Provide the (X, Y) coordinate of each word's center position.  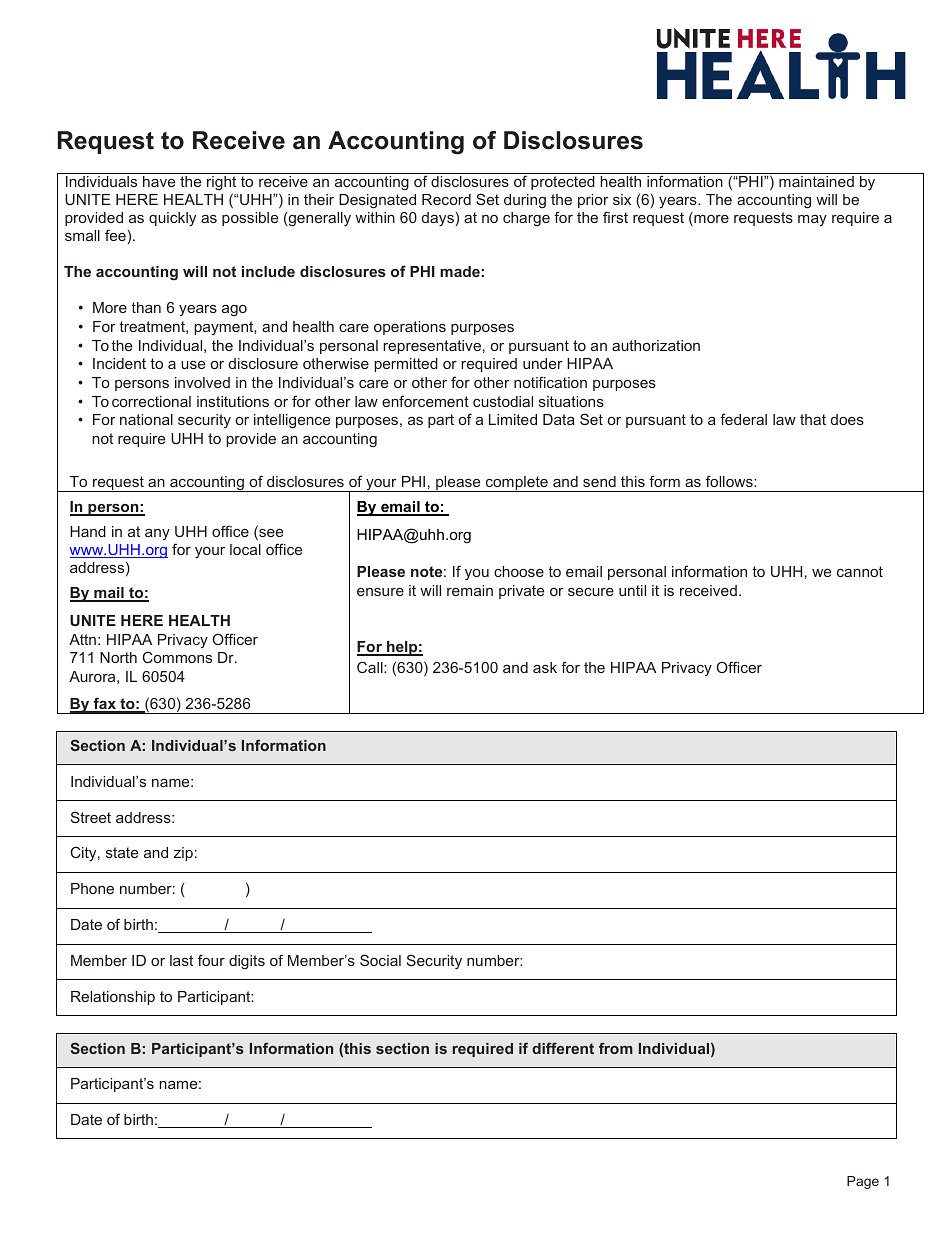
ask (545, 667)
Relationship (113, 998)
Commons (177, 657)
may (812, 220)
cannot (860, 571)
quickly (172, 219)
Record (446, 199)
